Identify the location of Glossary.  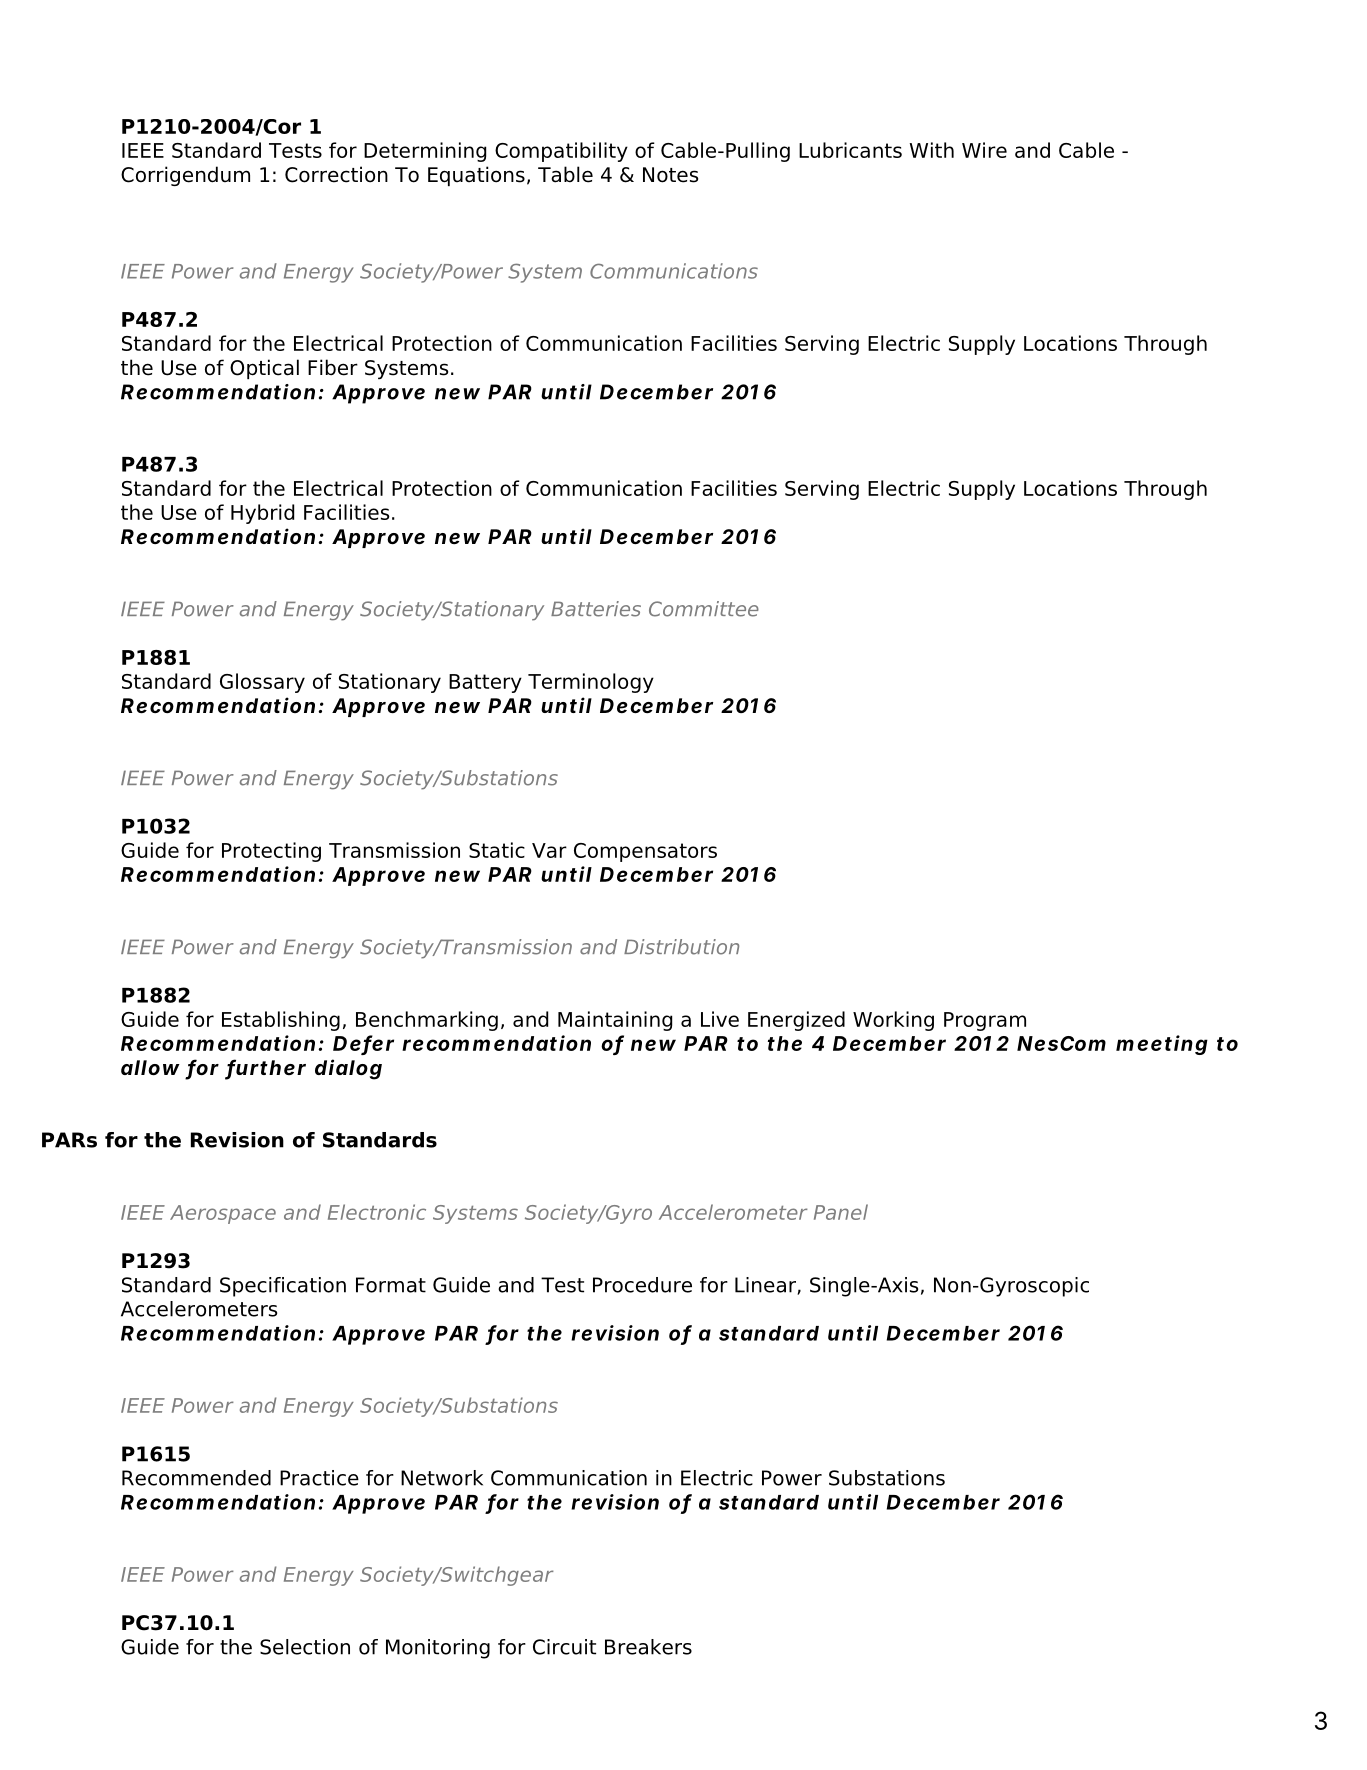
(262, 683).
